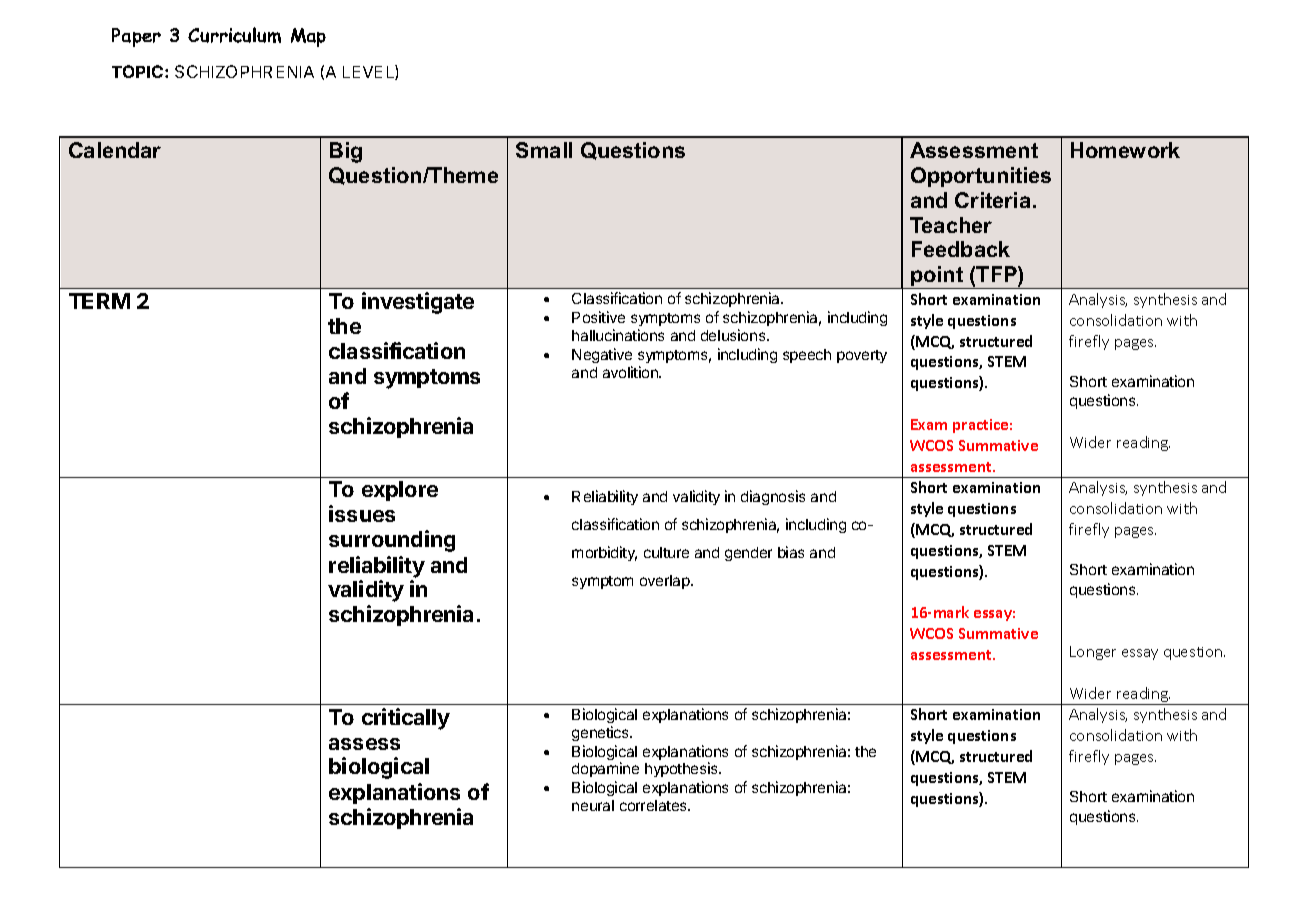 The image size is (1308, 924). Describe the element at coordinates (602, 357) in the screenshot. I see `Negative` at that location.
